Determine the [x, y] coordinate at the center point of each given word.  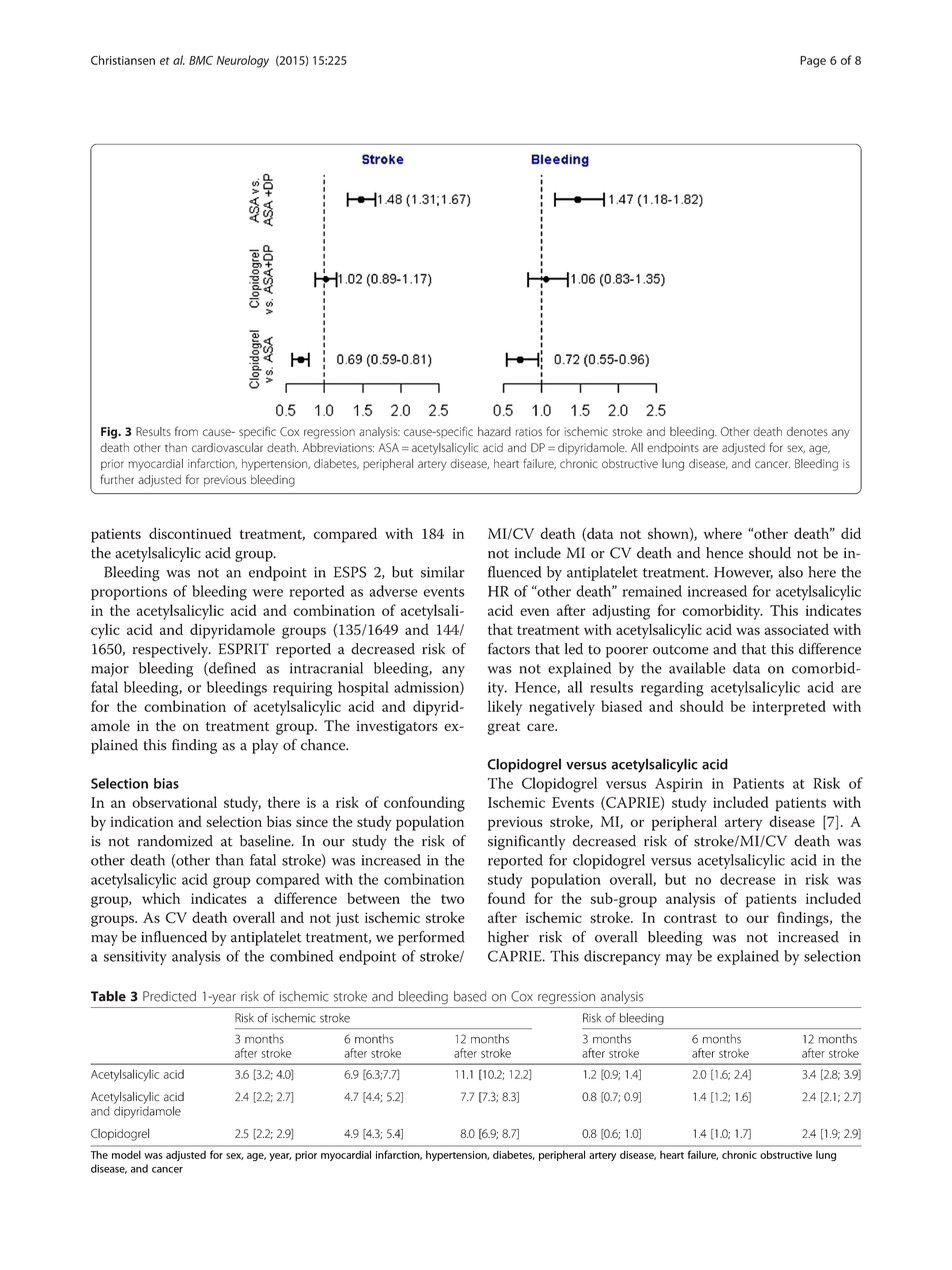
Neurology [243, 61]
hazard [494, 431]
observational [174, 802]
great [504, 728]
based [470, 996]
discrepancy [622, 957]
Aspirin [679, 785]
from [186, 431]
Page [813, 62]
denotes [807, 431]
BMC [201, 60]
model [126, 1154]
